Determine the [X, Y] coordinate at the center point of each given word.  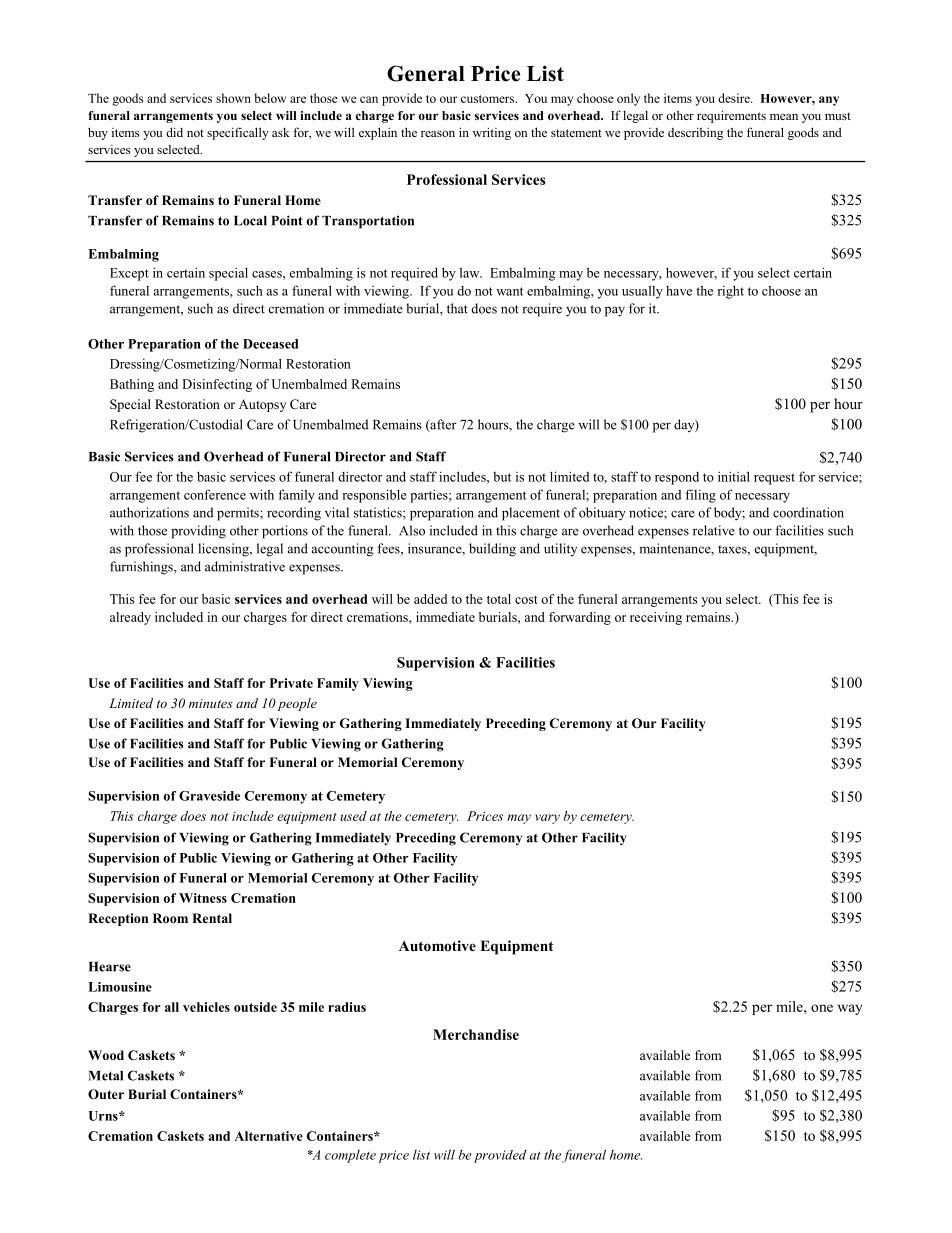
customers [488, 99]
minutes [211, 703]
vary [547, 819]
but [502, 477]
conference [215, 494]
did [174, 132]
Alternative [268, 1136]
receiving [656, 618]
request [774, 479]
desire [735, 98]
